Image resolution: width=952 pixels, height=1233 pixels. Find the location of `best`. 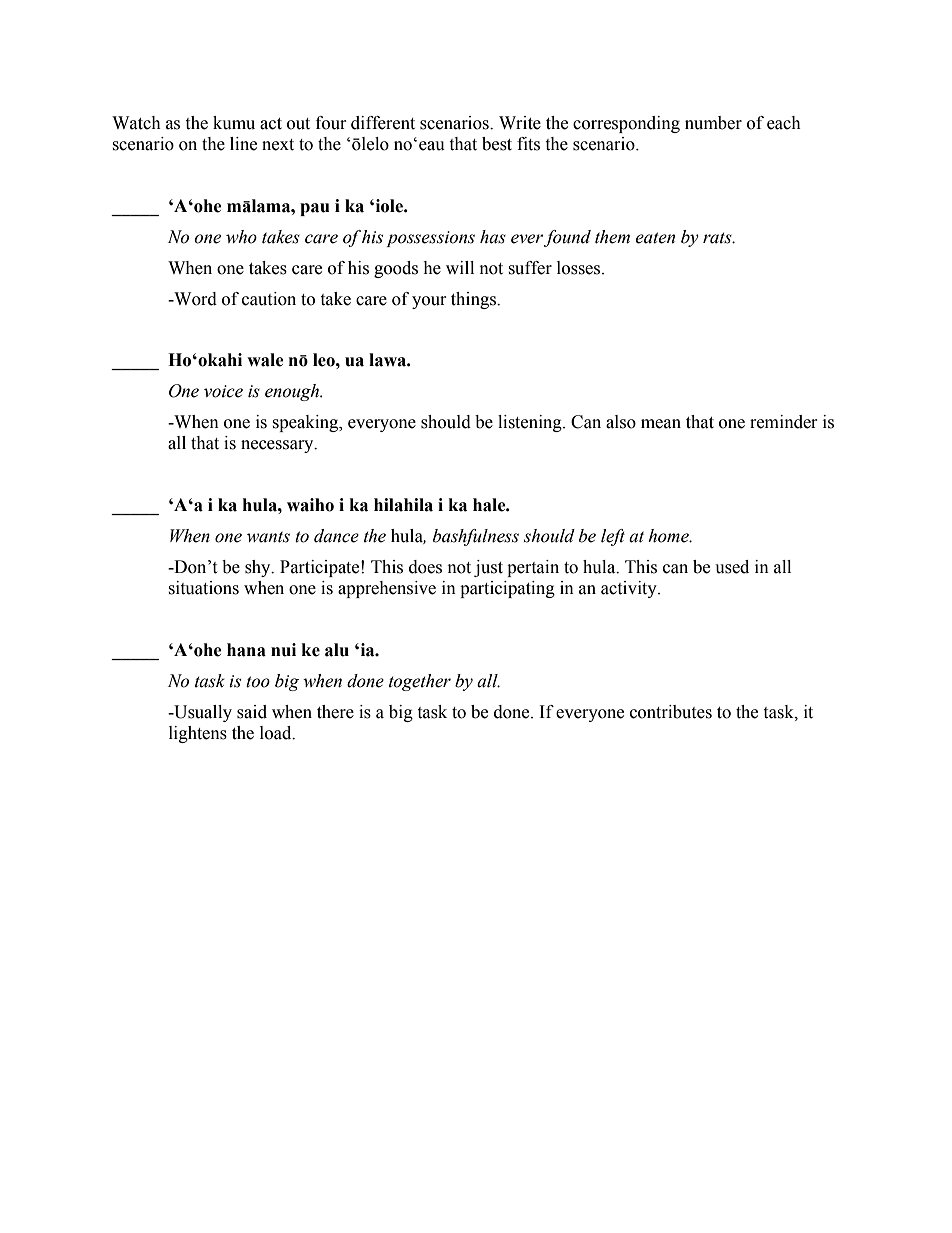

best is located at coordinates (497, 144).
